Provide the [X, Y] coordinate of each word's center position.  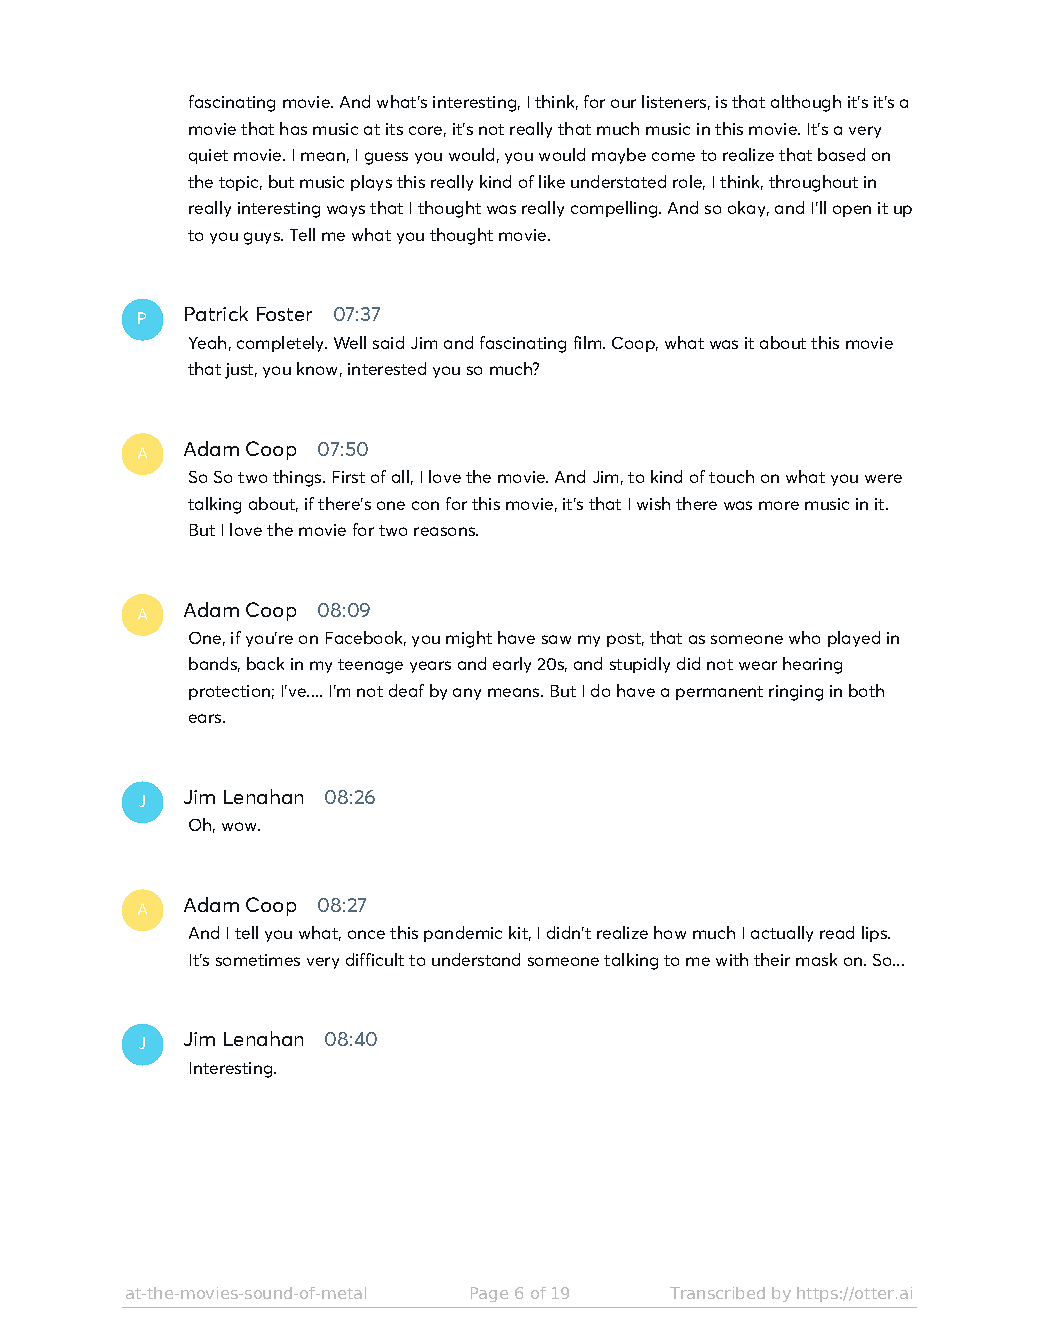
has [293, 128]
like [552, 181]
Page [489, 1294]
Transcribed [717, 1293]
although [806, 103]
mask [816, 959]
